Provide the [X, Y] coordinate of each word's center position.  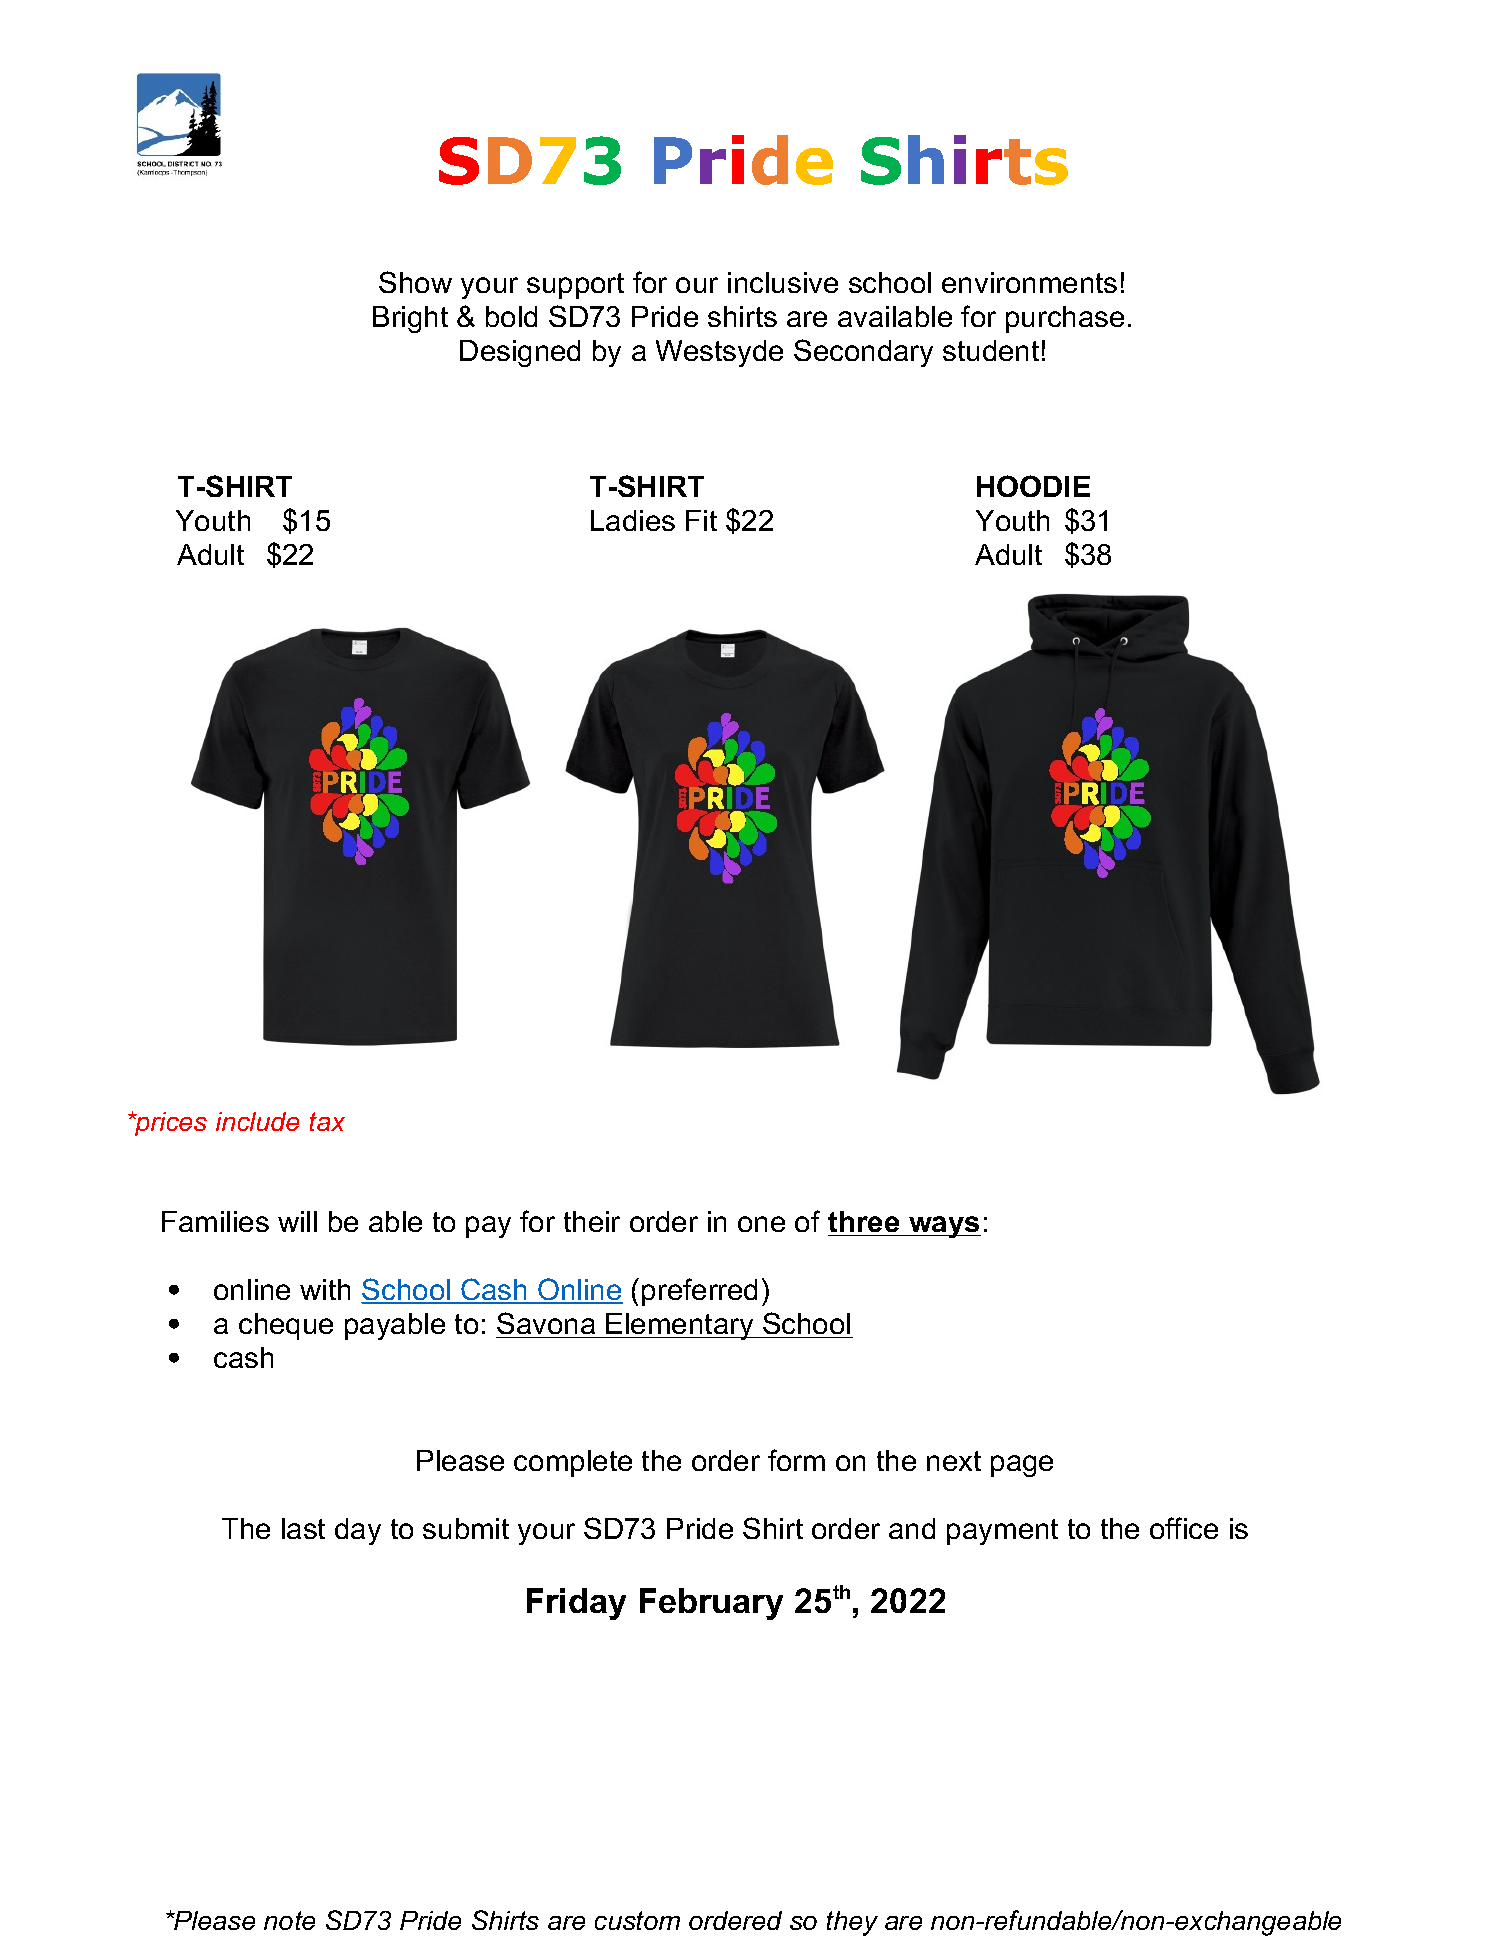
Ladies [633, 520]
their [592, 1221]
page [1022, 1466]
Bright [410, 319]
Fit [701, 520]
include [257, 1121]
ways [944, 1227]
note [289, 1920]
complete [573, 1463]
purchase [1065, 319]
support [575, 286]
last [303, 1528]
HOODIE [1033, 486]
